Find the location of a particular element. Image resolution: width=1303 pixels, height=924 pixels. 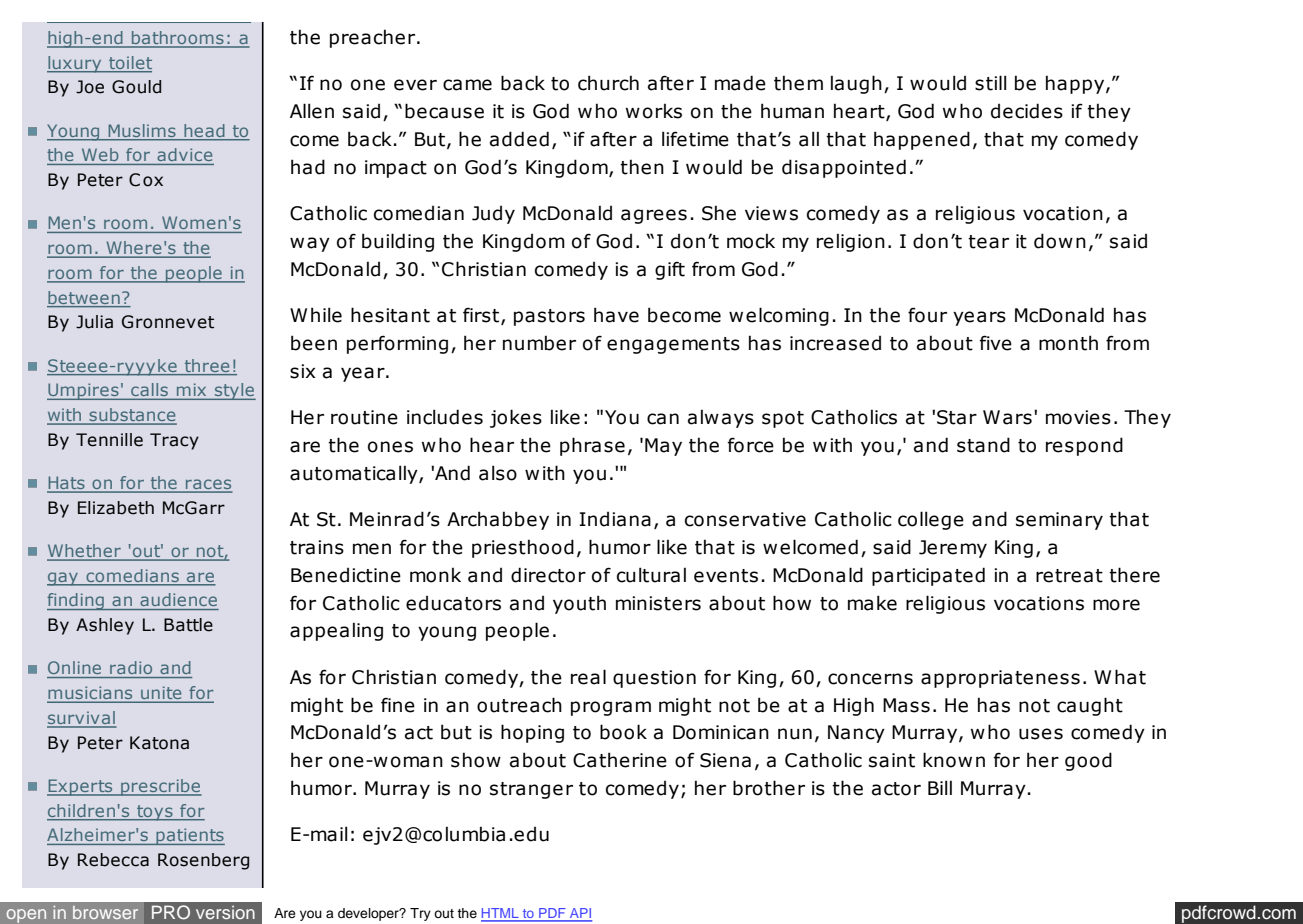

uses is located at coordinates (1041, 734).
